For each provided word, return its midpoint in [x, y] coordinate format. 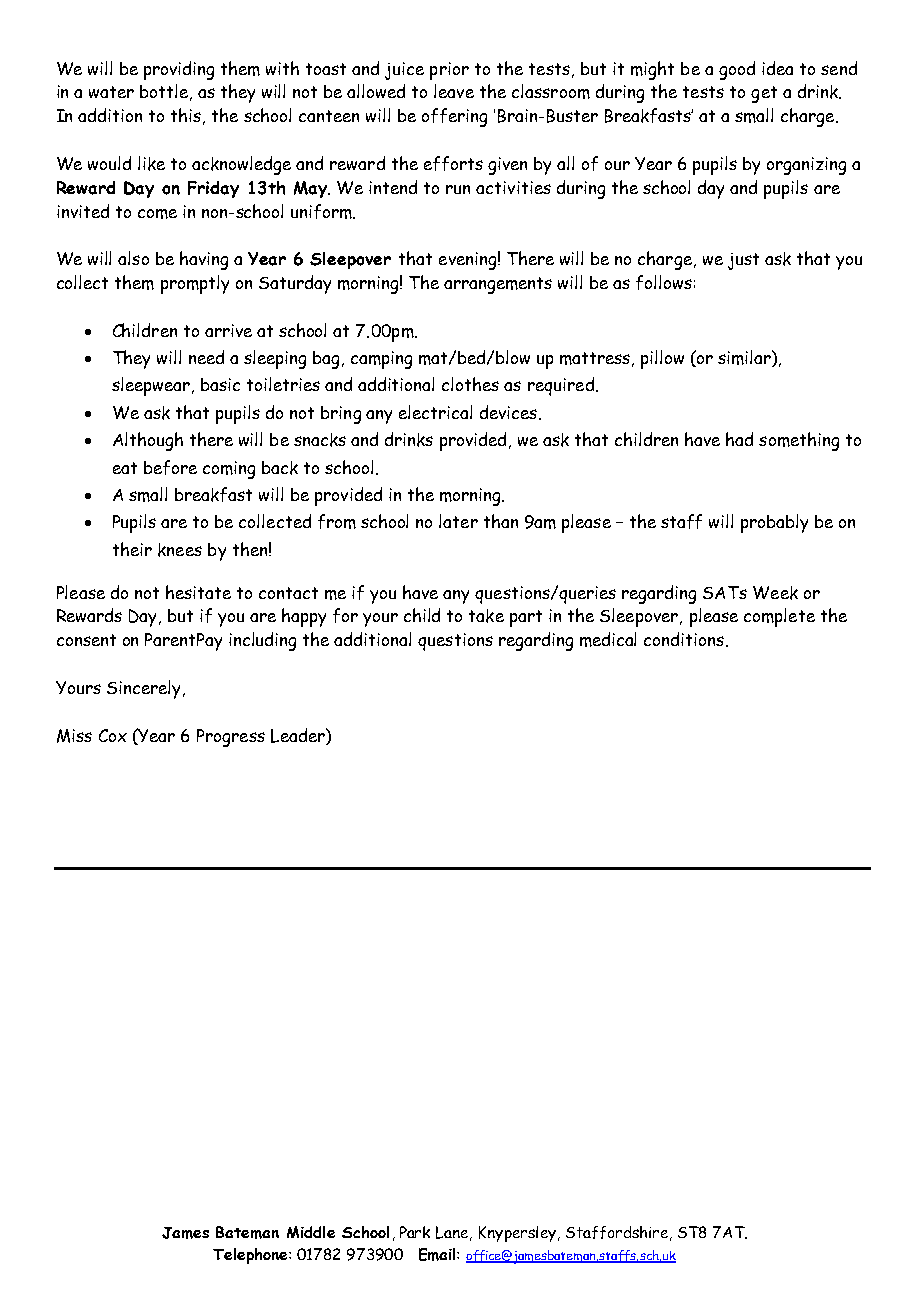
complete [779, 617]
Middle [311, 1232]
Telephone [251, 1256]
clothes [470, 384]
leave [454, 91]
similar [745, 358]
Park [415, 1232]
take [486, 616]
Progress [231, 738]
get [764, 94]
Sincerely [143, 689]
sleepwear [152, 386]
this [186, 115]
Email [438, 1254]
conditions [685, 639]
